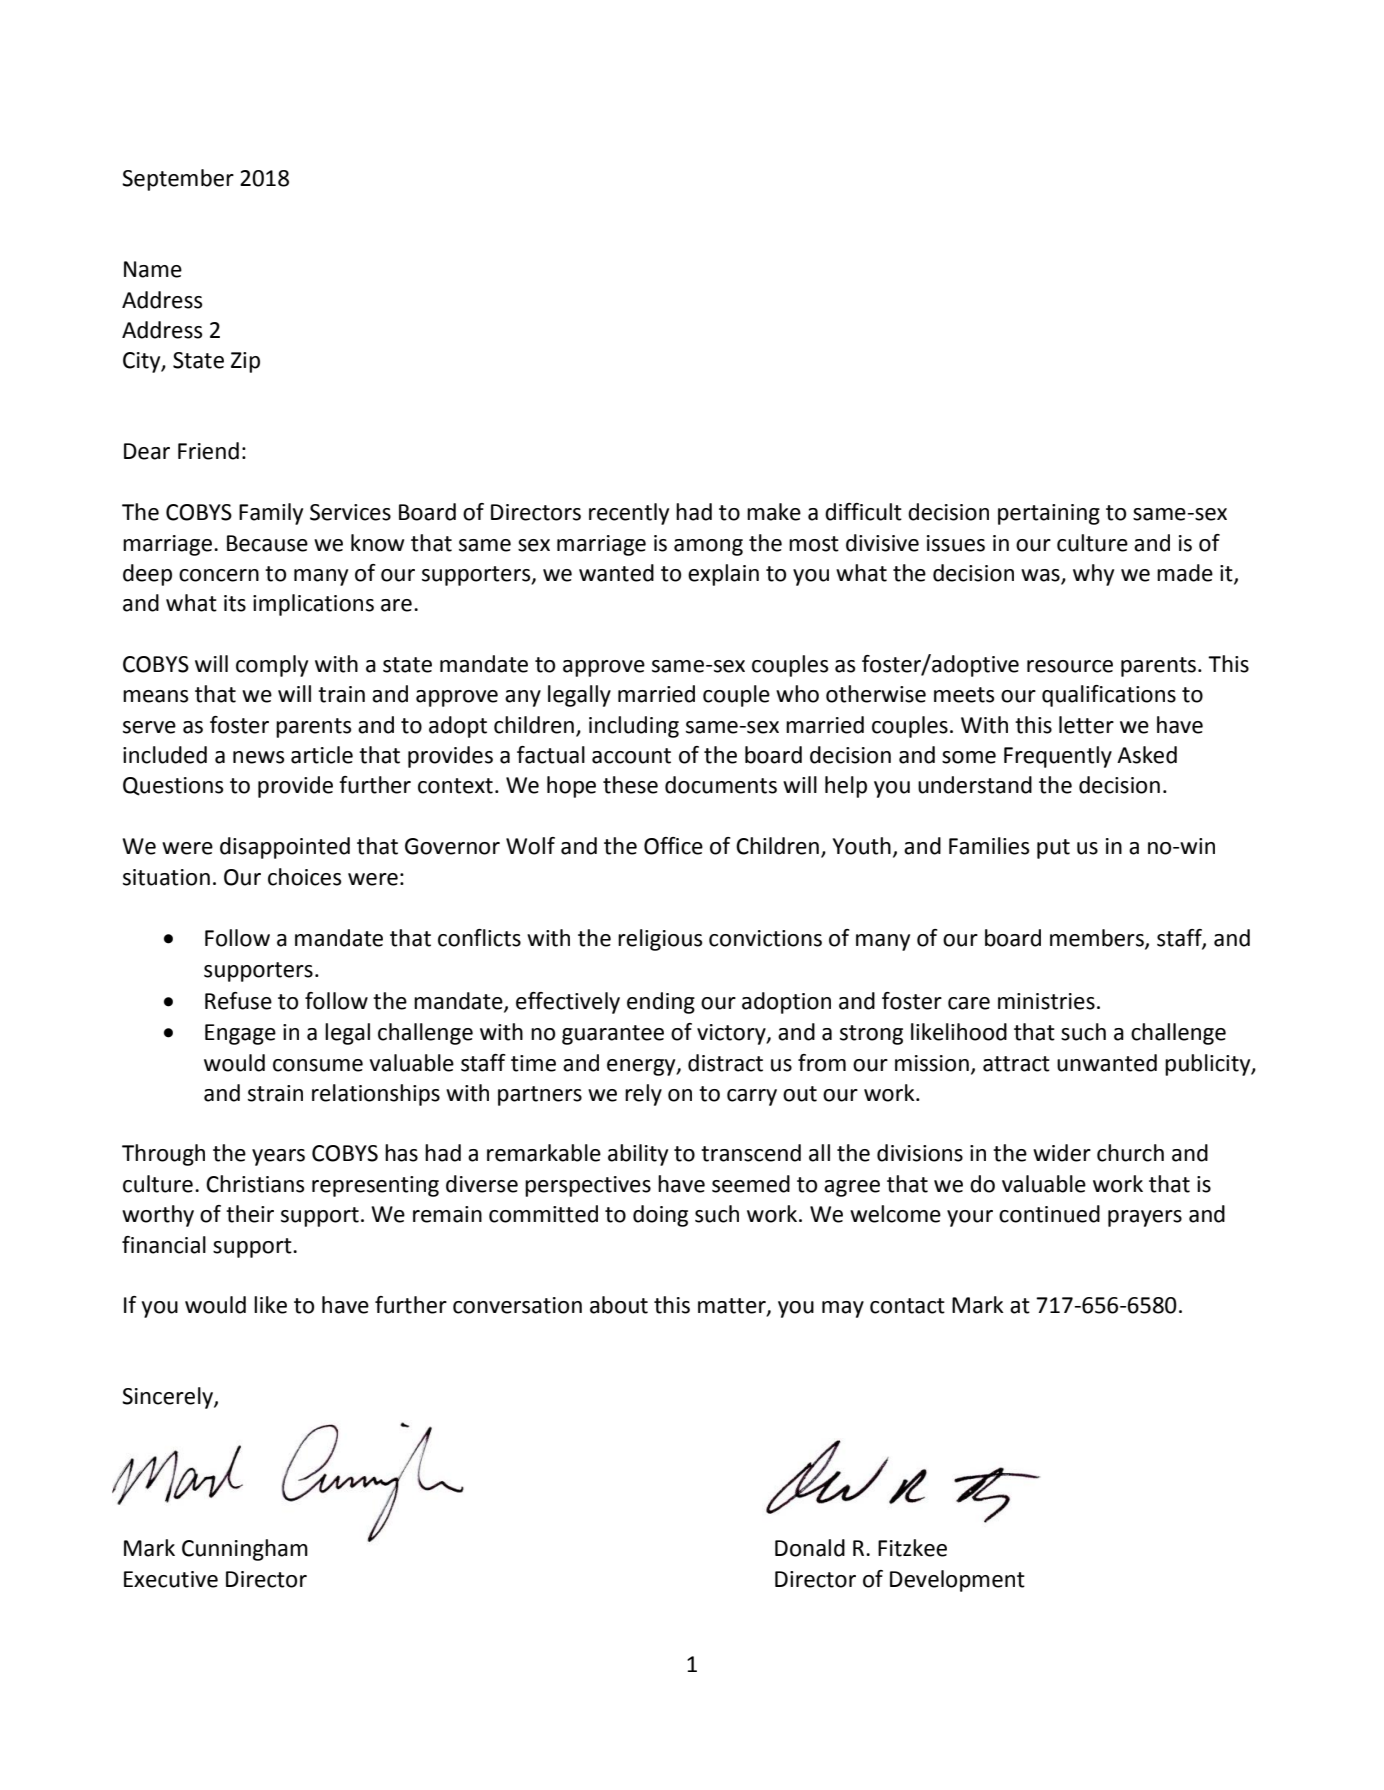  I want to click on recently, so click(629, 514).
